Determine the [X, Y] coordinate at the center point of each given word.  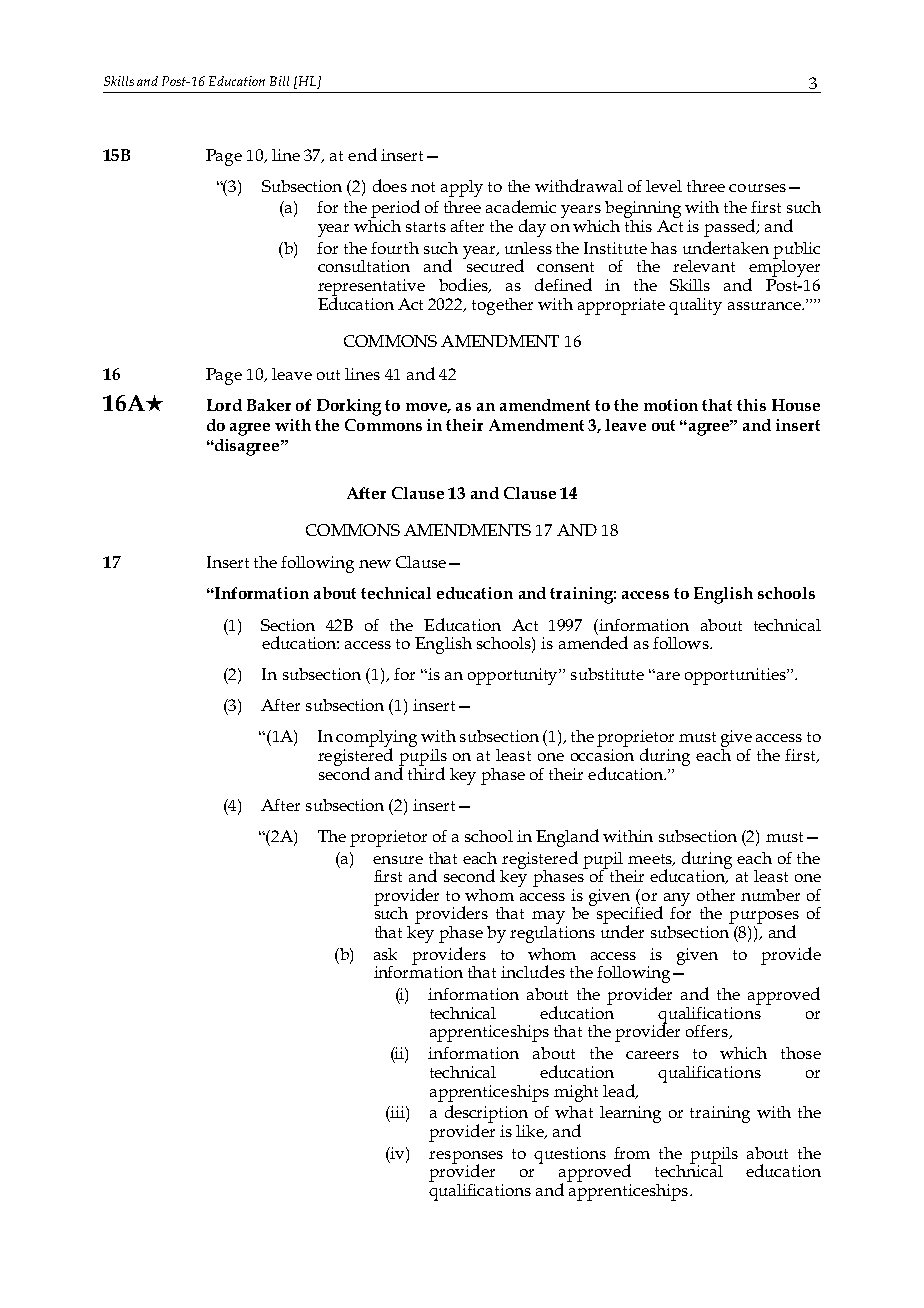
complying [376, 740]
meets [651, 860]
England [567, 838]
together [502, 306]
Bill [279, 81]
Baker [269, 405]
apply [462, 188]
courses [757, 188]
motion [671, 405]
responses [466, 1158]
